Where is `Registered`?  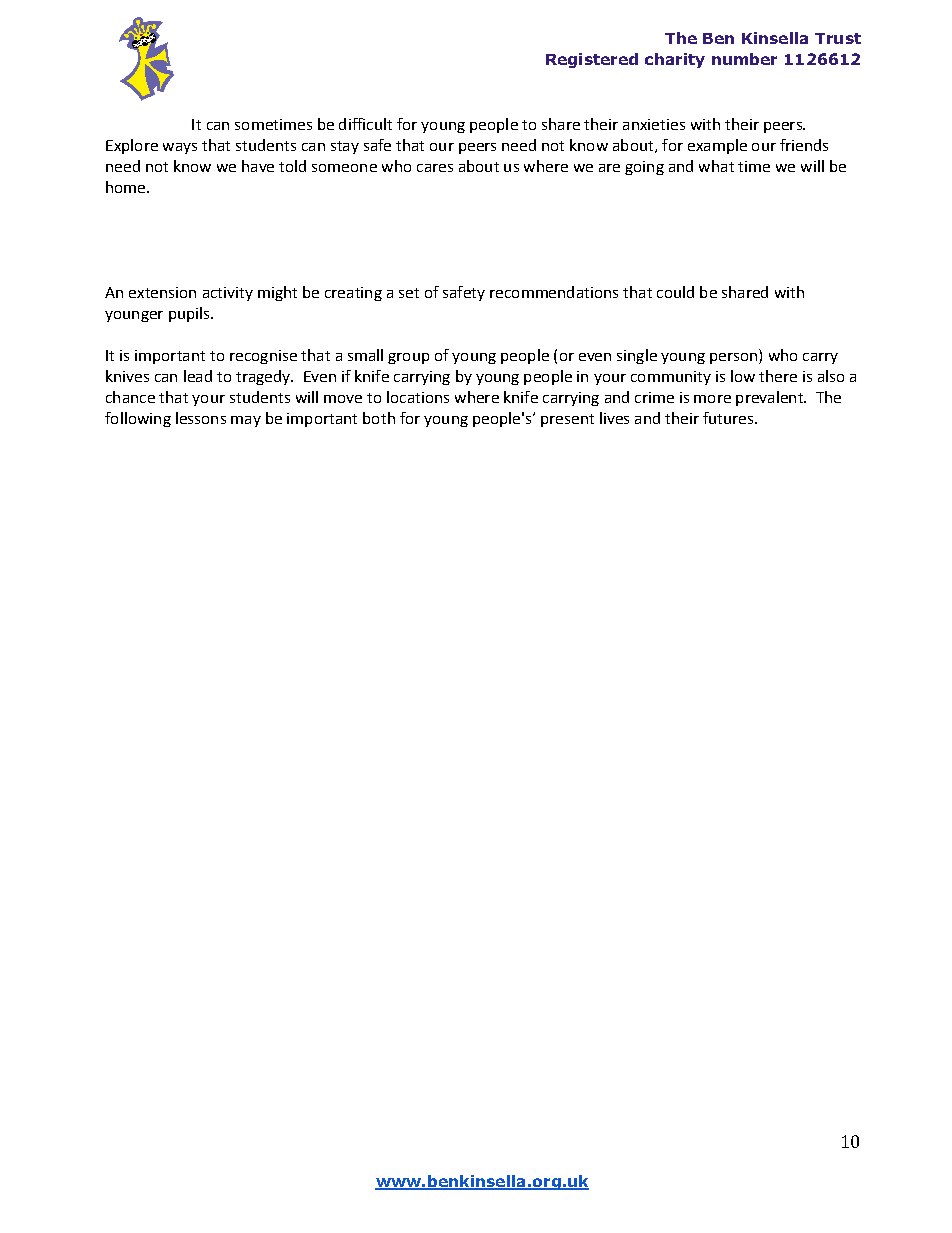 Registered is located at coordinates (592, 60).
